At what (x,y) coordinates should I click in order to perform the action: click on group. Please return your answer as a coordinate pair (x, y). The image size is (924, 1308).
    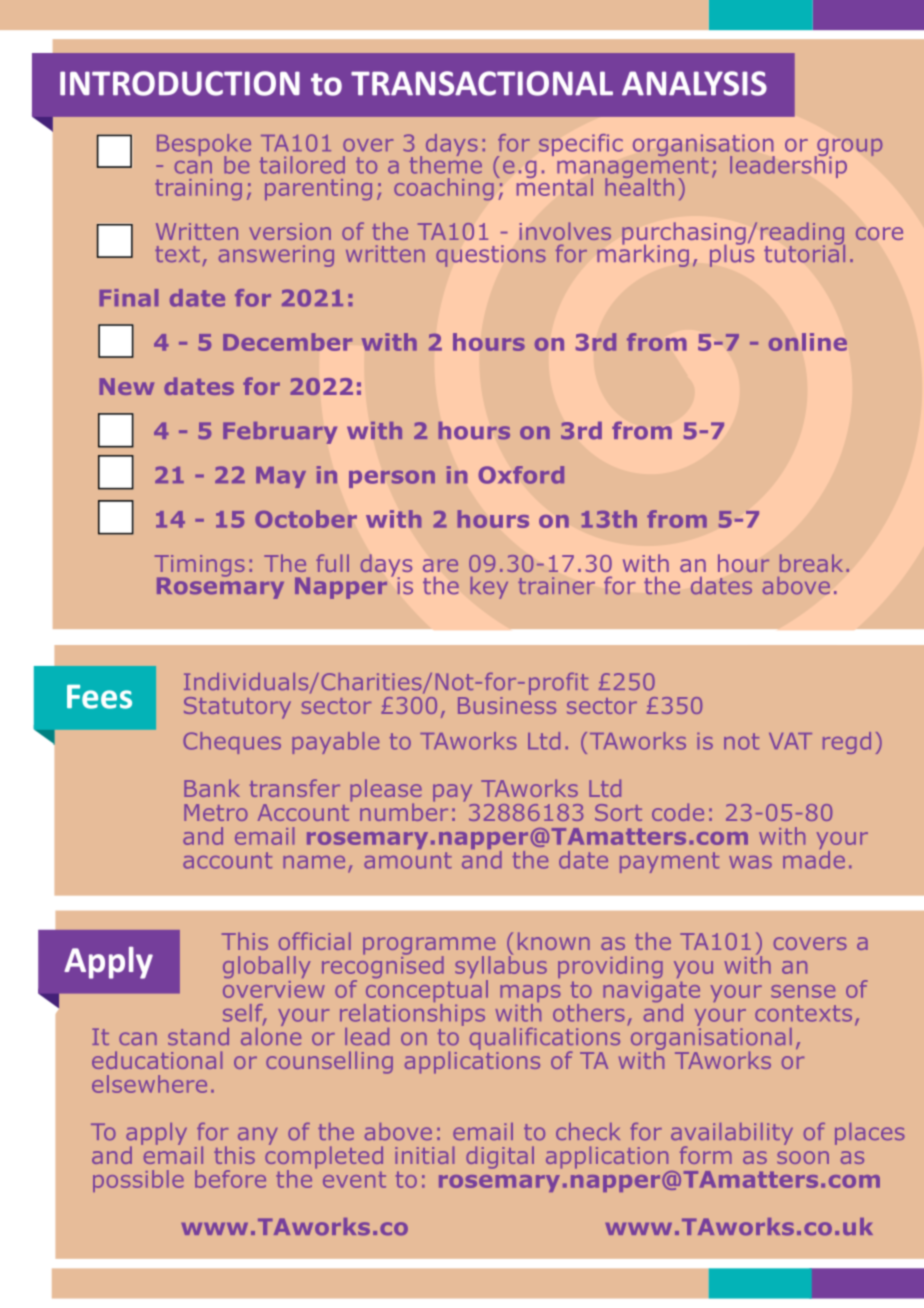
    Looking at the image, I should click on (848, 149).
